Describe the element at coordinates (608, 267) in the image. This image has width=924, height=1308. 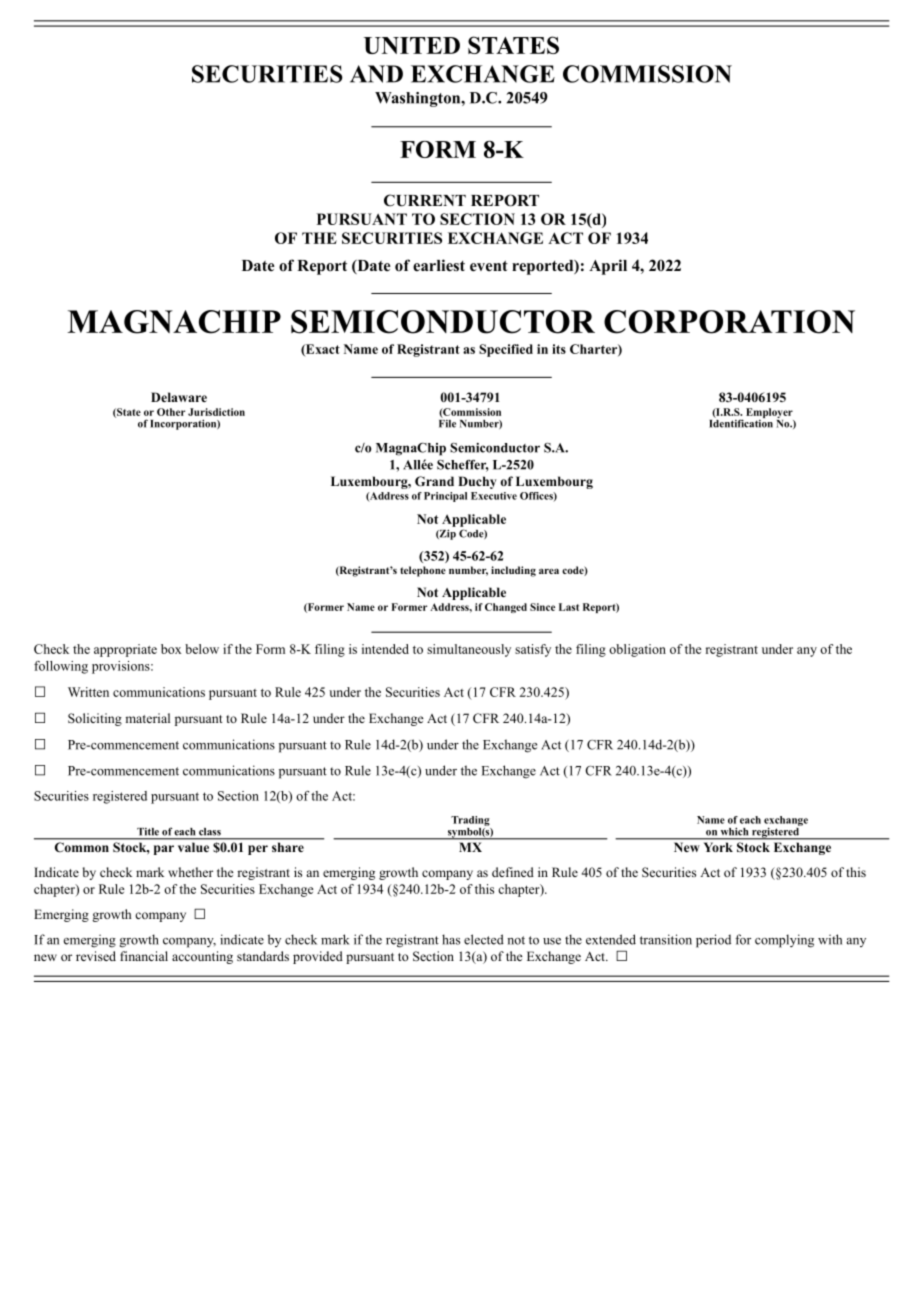
I see `April` at that location.
